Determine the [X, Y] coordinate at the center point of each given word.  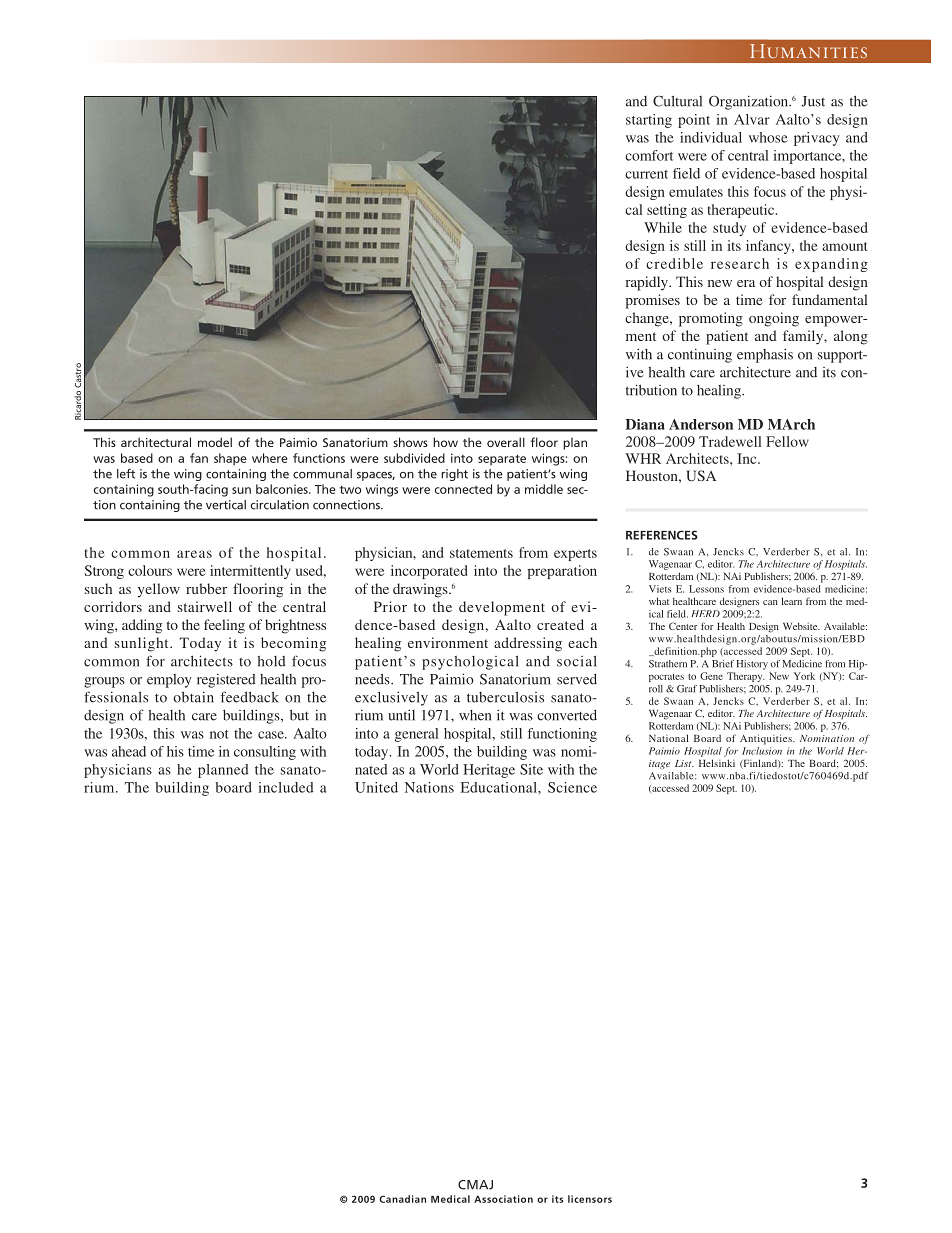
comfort [649, 155]
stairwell [205, 606]
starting [649, 121]
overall [506, 442]
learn [791, 601]
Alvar [752, 119]
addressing [528, 644]
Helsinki [717, 763]
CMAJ [475, 1185]
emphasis [765, 355]
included [286, 787]
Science [572, 787]
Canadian [402, 1199]
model [215, 442]
